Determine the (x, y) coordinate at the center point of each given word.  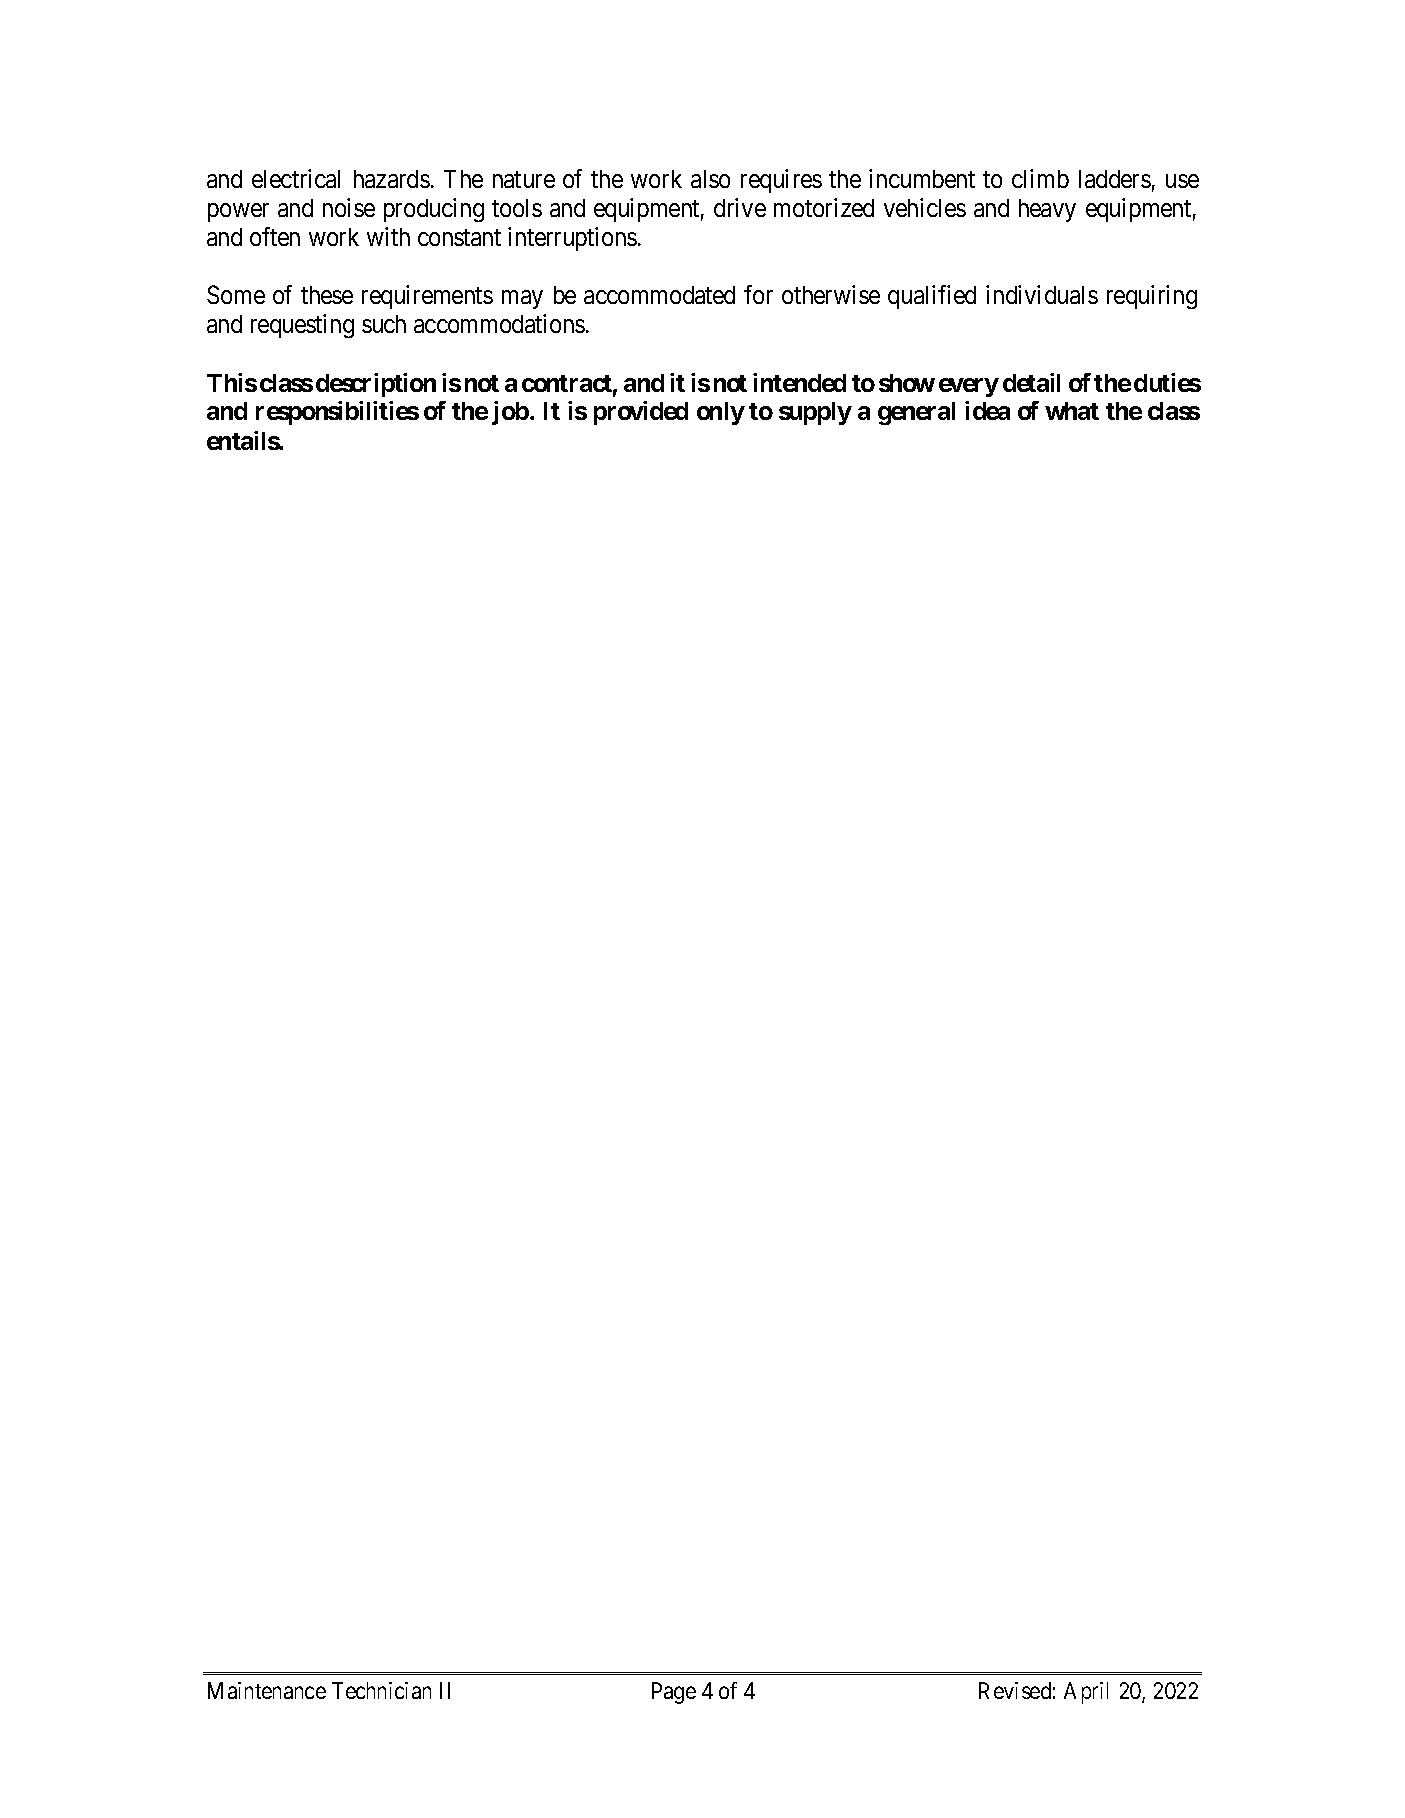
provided (641, 413)
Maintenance (267, 1690)
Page (674, 1693)
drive (740, 207)
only (721, 413)
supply (815, 413)
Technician (381, 1690)
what (1072, 411)
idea (987, 410)
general (916, 413)
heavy (1047, 210)
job (510, 413)
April (1086, 1693)
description (376, 385)
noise (349, 207)
